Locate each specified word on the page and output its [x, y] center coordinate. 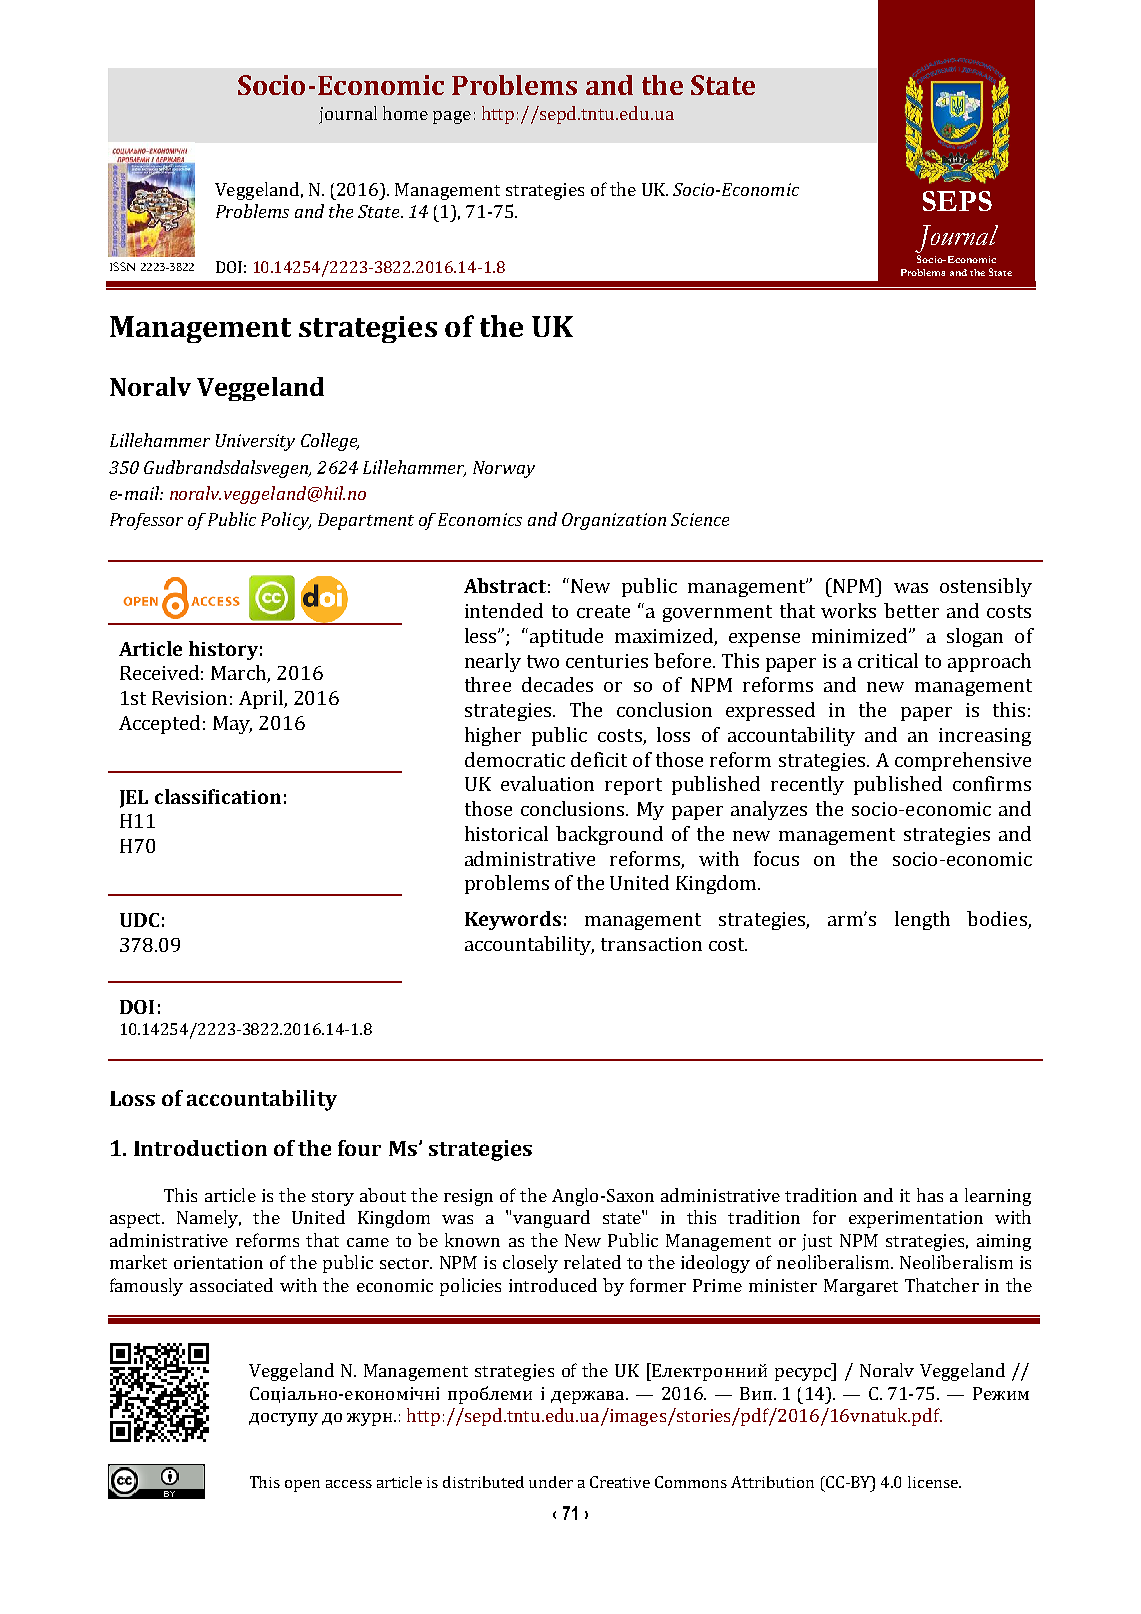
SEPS [957, 201]
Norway [504, 469]
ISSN [122, 266]
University [255, 442]
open [302, 1486]
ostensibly [986, 587]
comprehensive [963, 761]
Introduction [200, 1148]
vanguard [551, 1219]
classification [218, 796]
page [452, 117]
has [930, 1195]
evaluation [547, 783]
